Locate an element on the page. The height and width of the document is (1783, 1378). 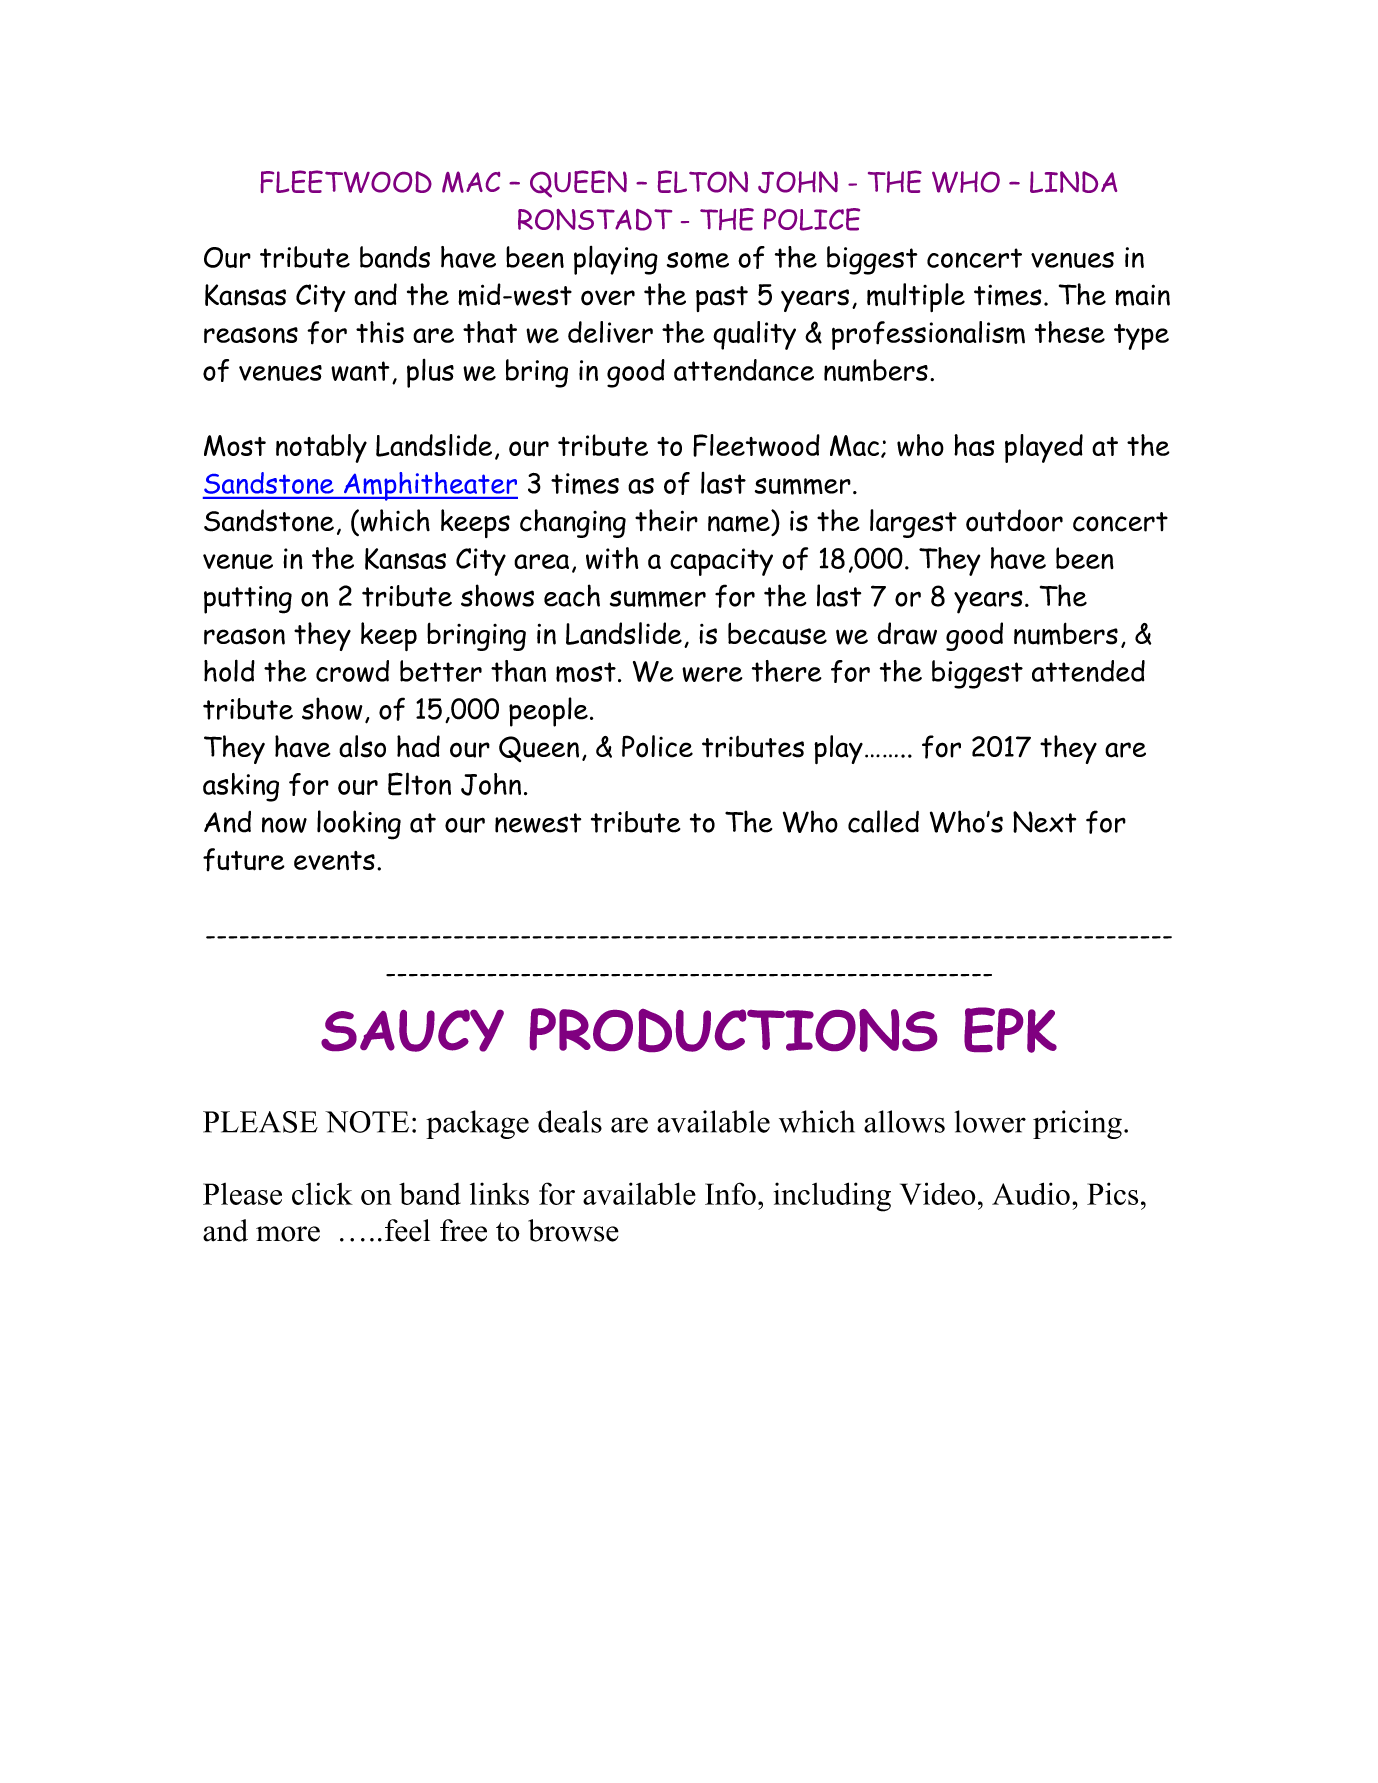
click is located at coordinates (322, 1193).
